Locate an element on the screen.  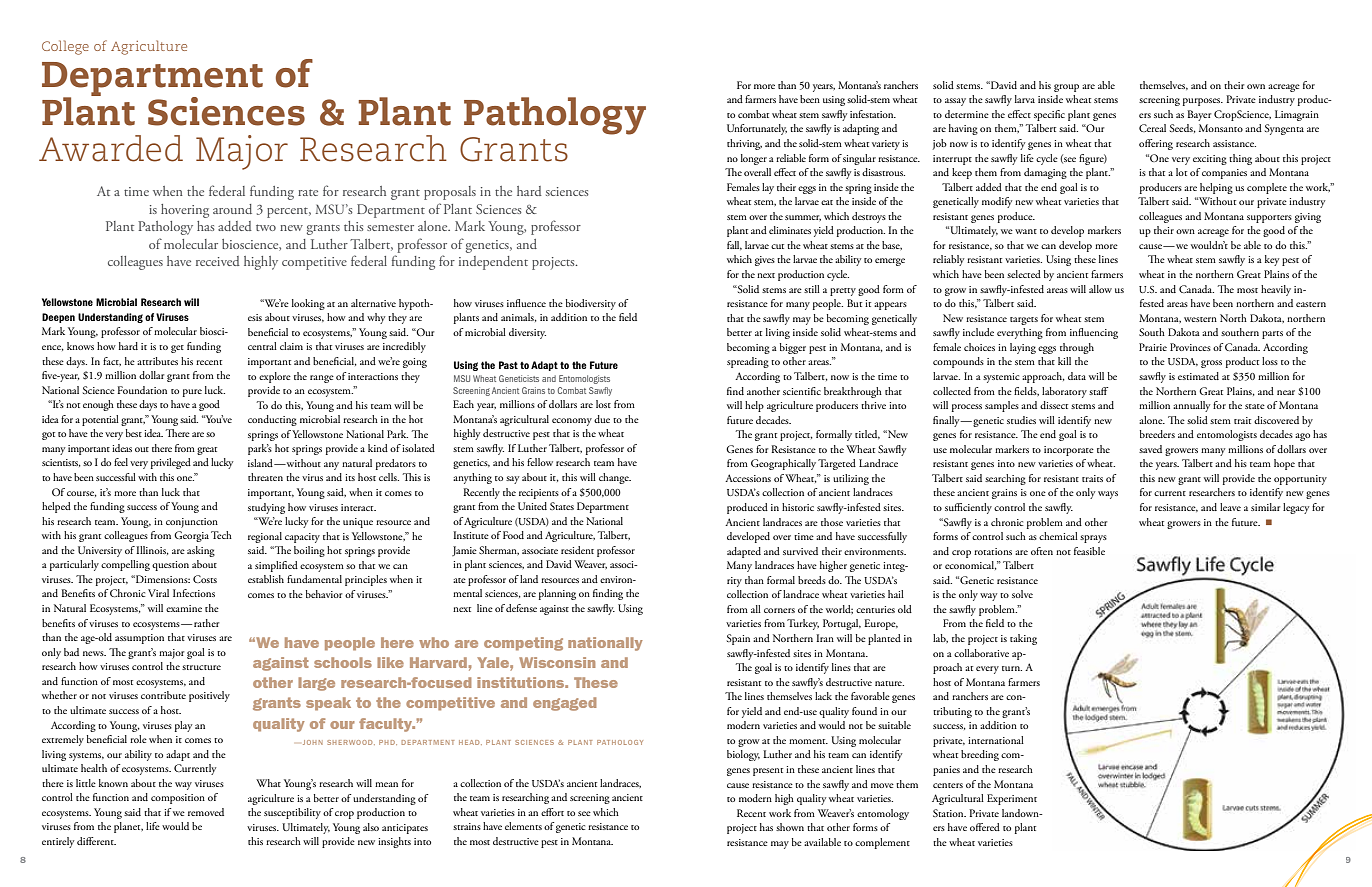
Unfortunately is located at coordinates (757, 129).
